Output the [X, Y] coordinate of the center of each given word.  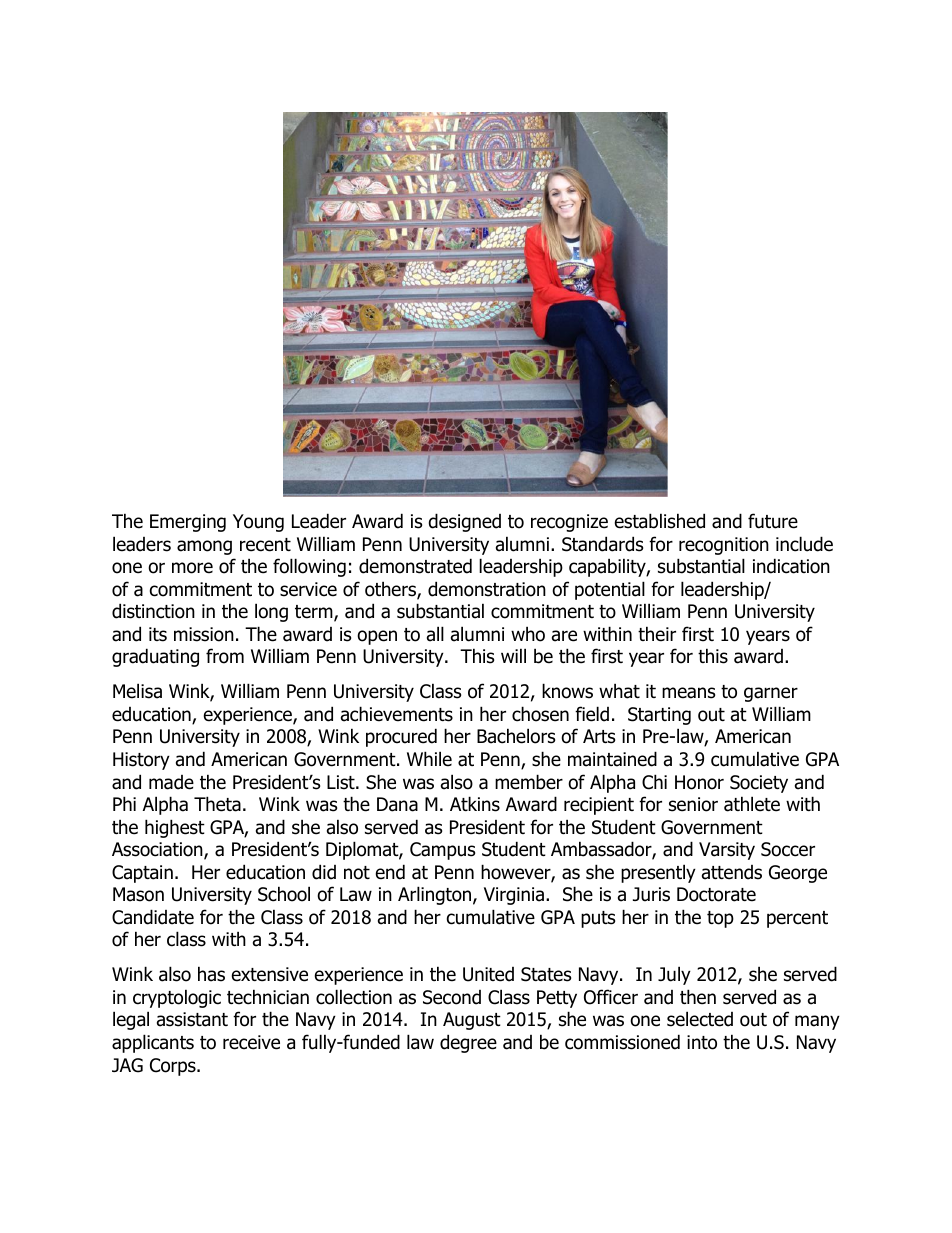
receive [251, 1042]
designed [465, 522]
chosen [540, 714]
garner [771, 694]
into [702, 1042]
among [204, 547]
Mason [138, 894]
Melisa [137, 691]
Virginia [514, 896]
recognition [724, 546]
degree [468, 1043]
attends [732, 872]
